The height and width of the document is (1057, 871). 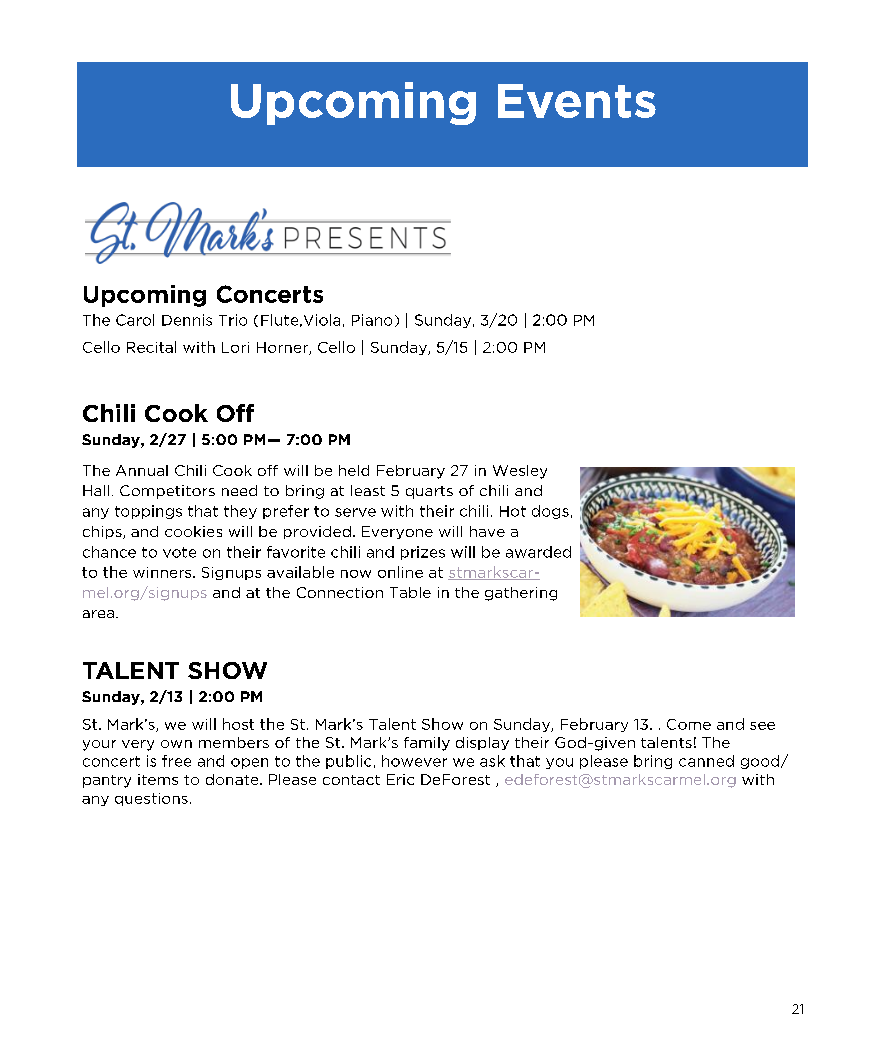 I want to click on quarts, so click(x=429, y=492).
